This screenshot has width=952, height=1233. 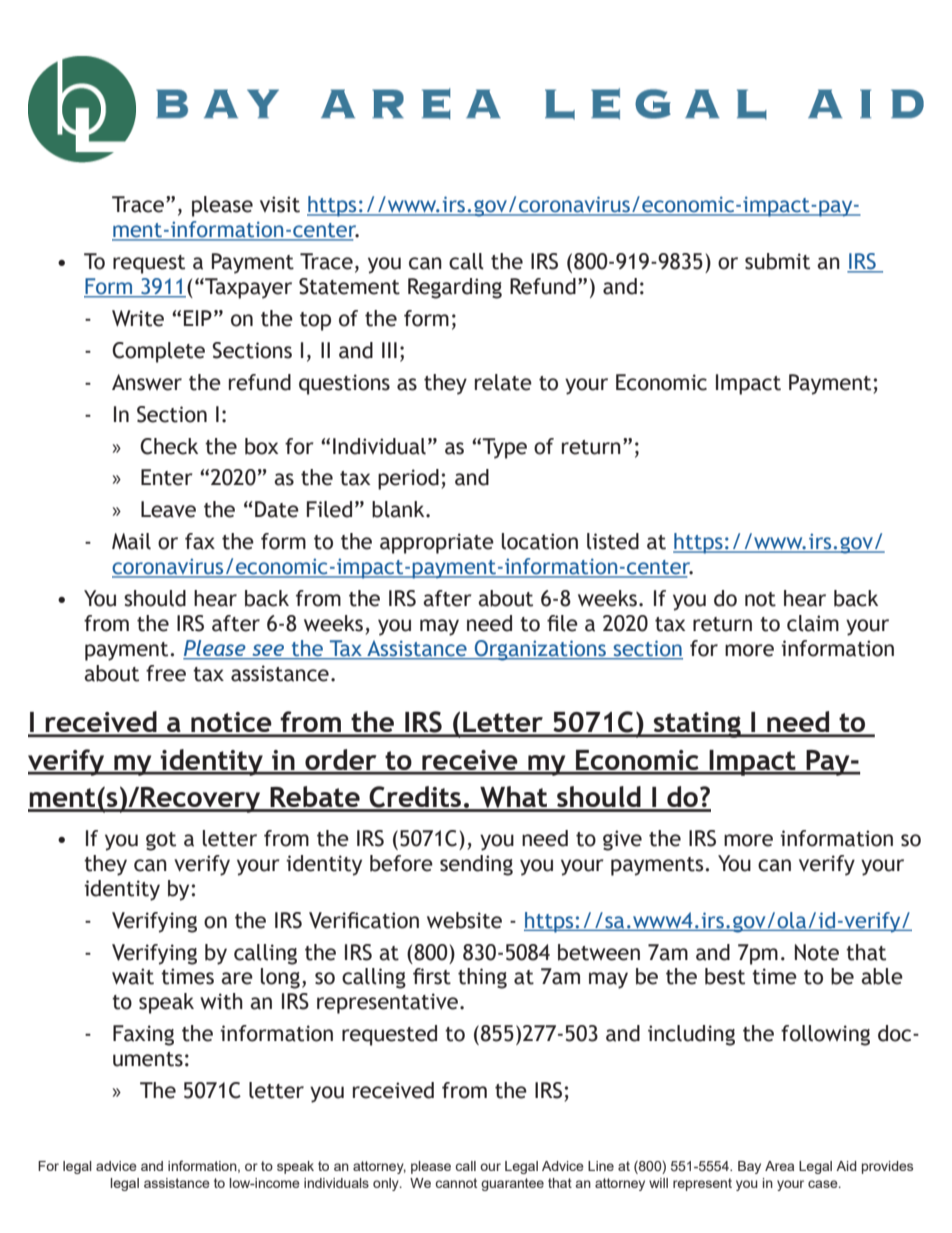 I want to click on submit, so click(x=777, y=261).
